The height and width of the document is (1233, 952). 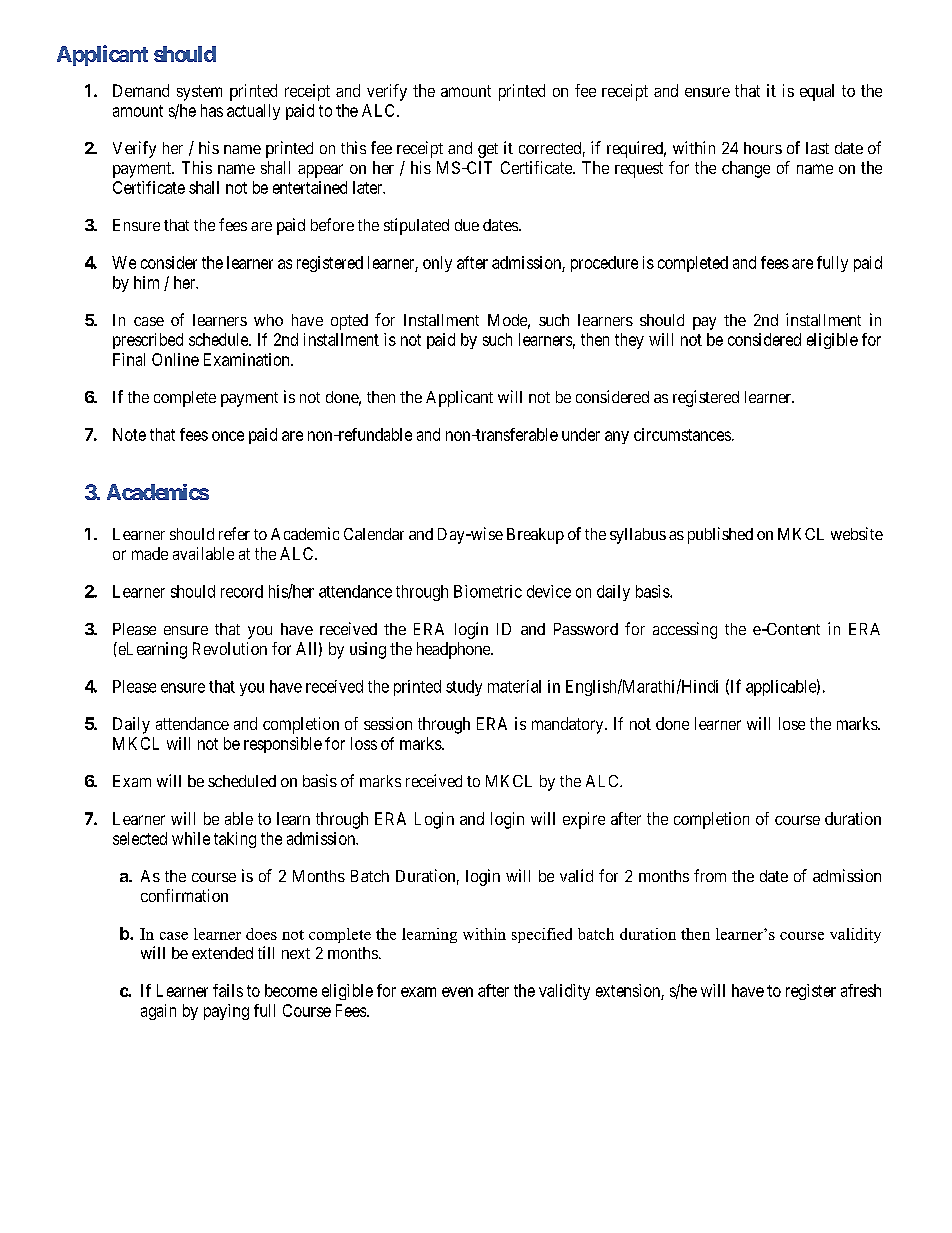 I want to click on published, so click(x=720, y=535).
